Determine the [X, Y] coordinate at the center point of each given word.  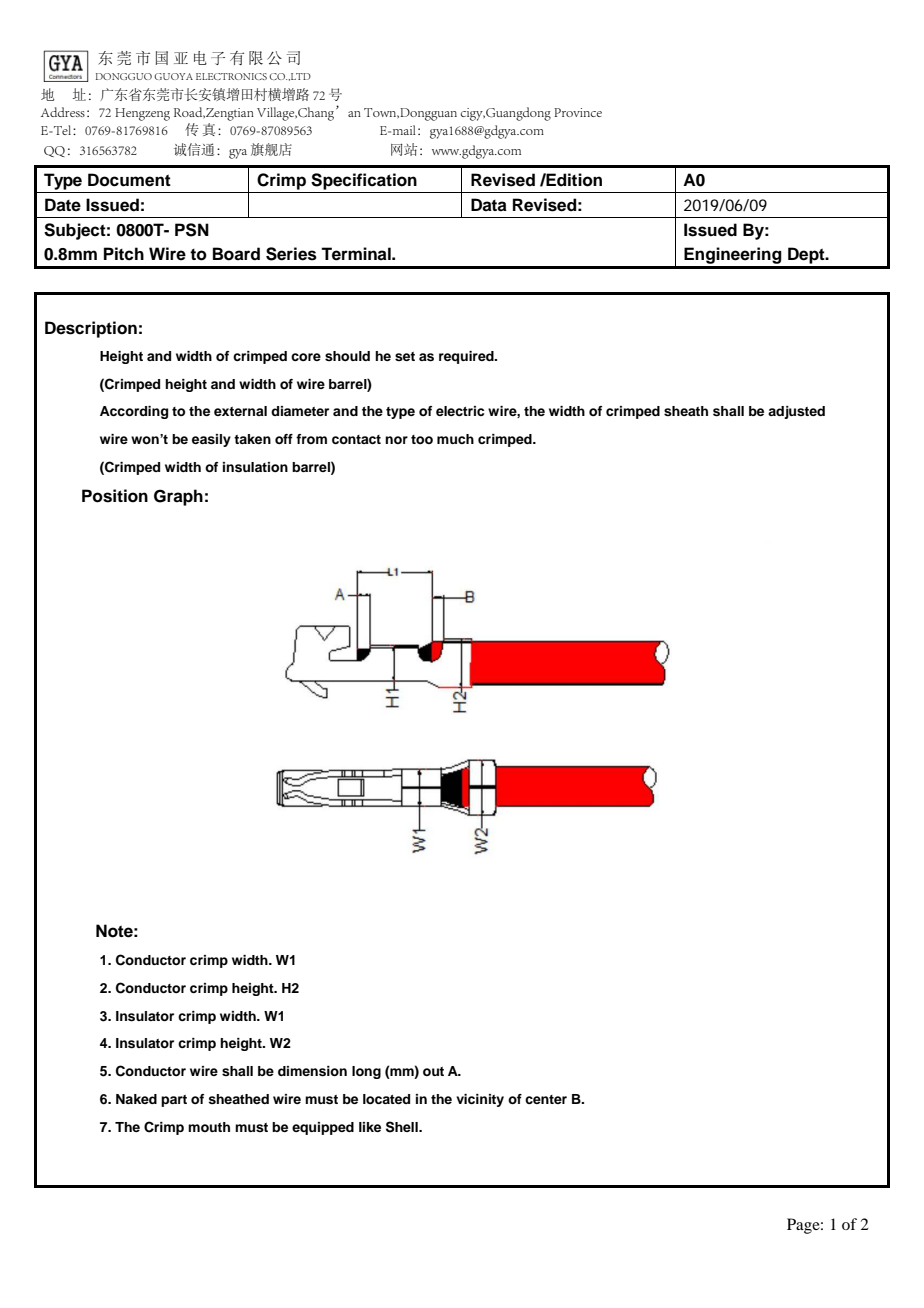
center [546, 1099]
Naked [136, 1099]
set [405, 356]
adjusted [796, 412]
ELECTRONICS [231, 76]
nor [396, 440]
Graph [178, 497]
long [366, 1072]
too [422, 439]
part [174, 1101]
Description [91, 329]
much [455, 439]
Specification [364, 181]
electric [460, 411]
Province [578, 112]
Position [115, 496]
